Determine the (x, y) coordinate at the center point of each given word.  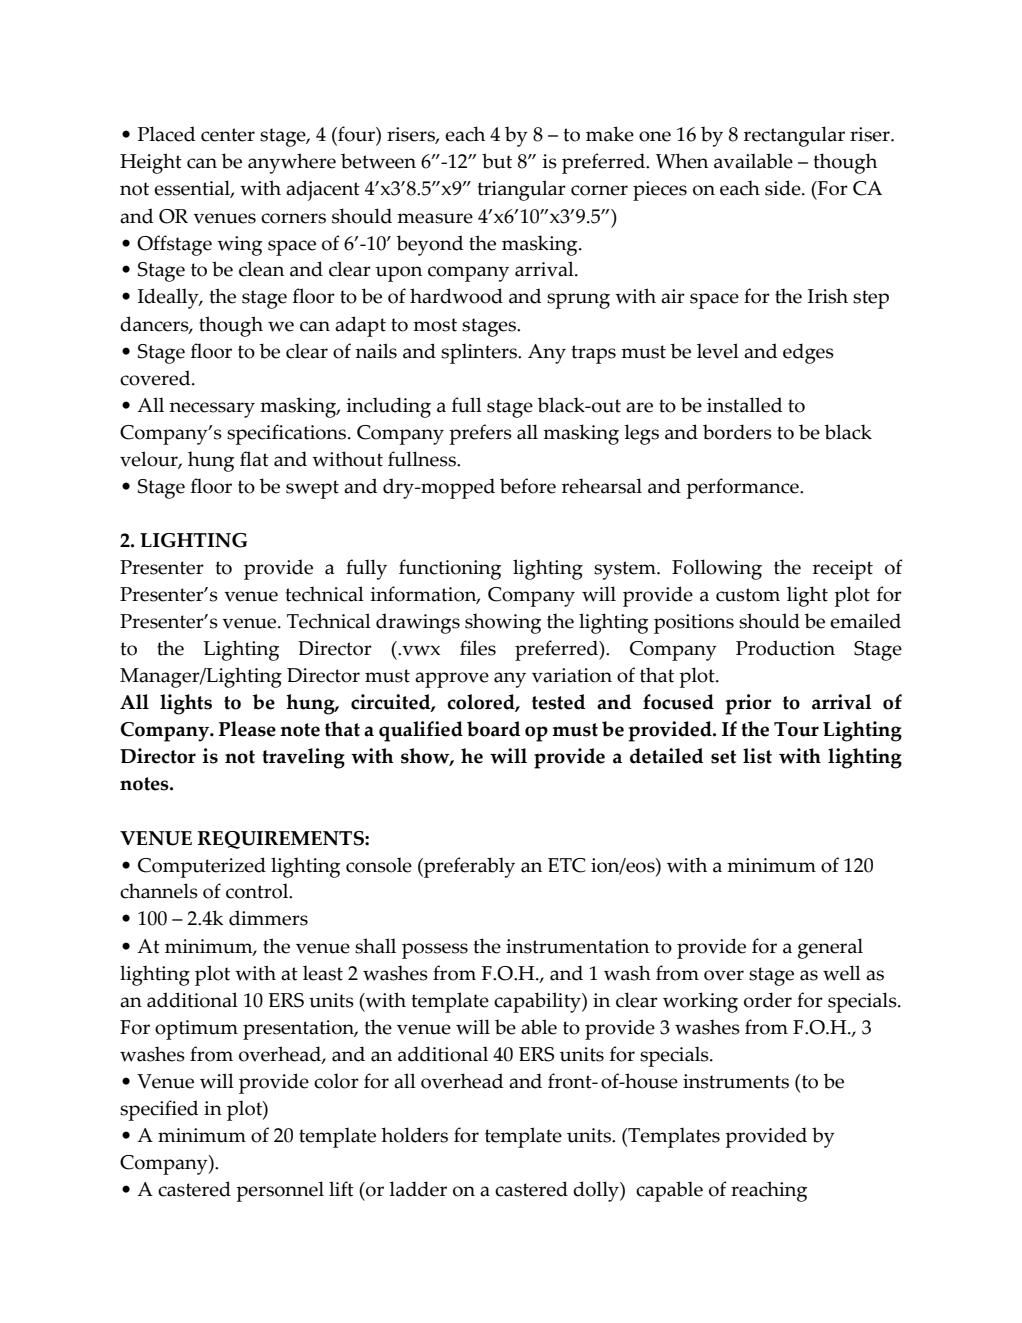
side (784, 188)
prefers (480, 434)
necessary (212, 410)
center (228, 135)
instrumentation (577, 946)
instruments (736, 1081)
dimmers (268, 918)
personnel (280, 1191)
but (497, 161)
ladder (418, 1189)
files (478, 648)
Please (247, 729)
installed (745, 405)
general (830, 948)
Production (785, 648)
